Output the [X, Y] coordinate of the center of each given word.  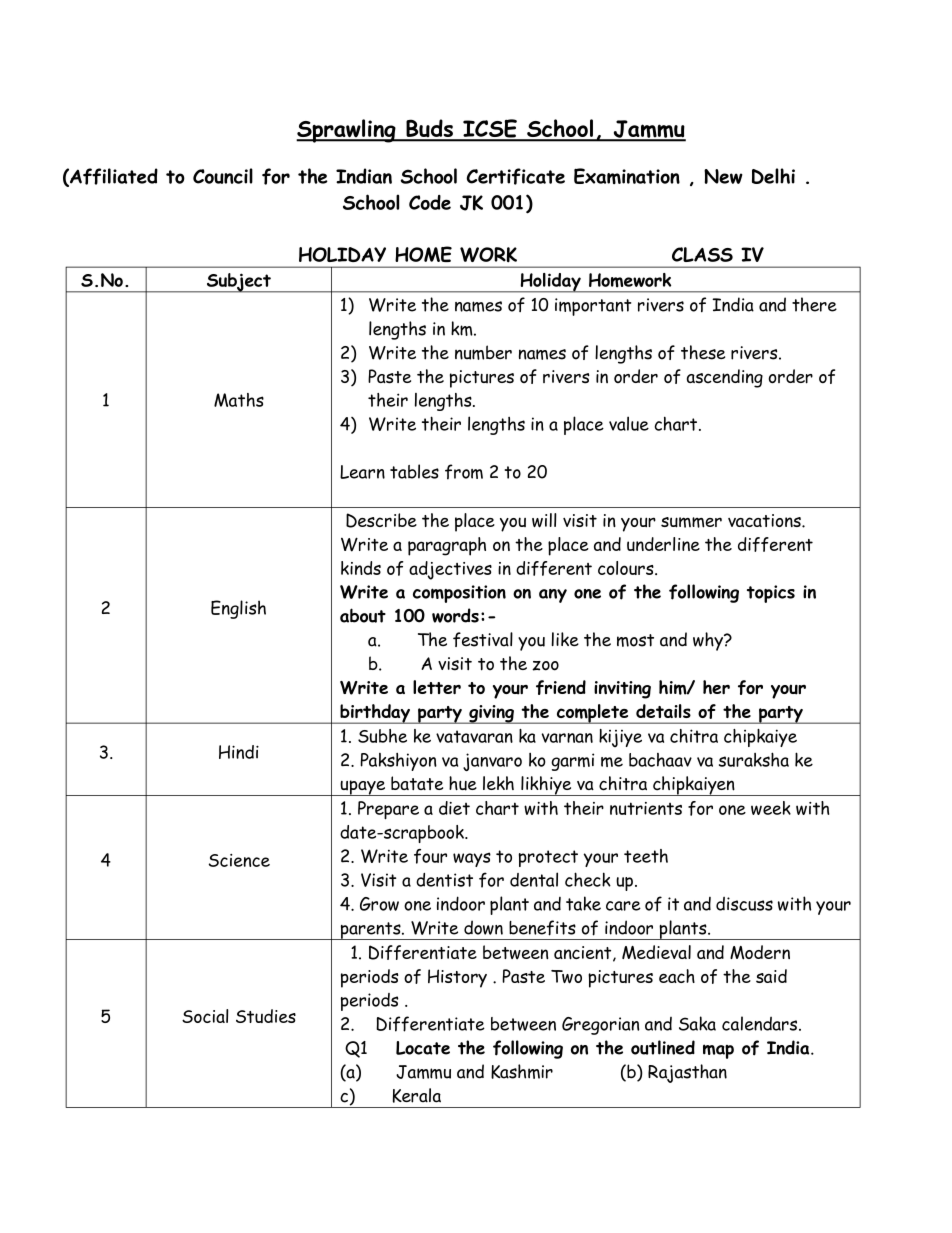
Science [239, 860]
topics [771, 594]
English [238, 609]
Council [223, 176]
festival [483, 639]
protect [548, 858]
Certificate [516, 176]
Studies [266, 1016]
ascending [725, 378]
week [771, 808]
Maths [239, 400]
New [723, 176]
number [483, 352]
